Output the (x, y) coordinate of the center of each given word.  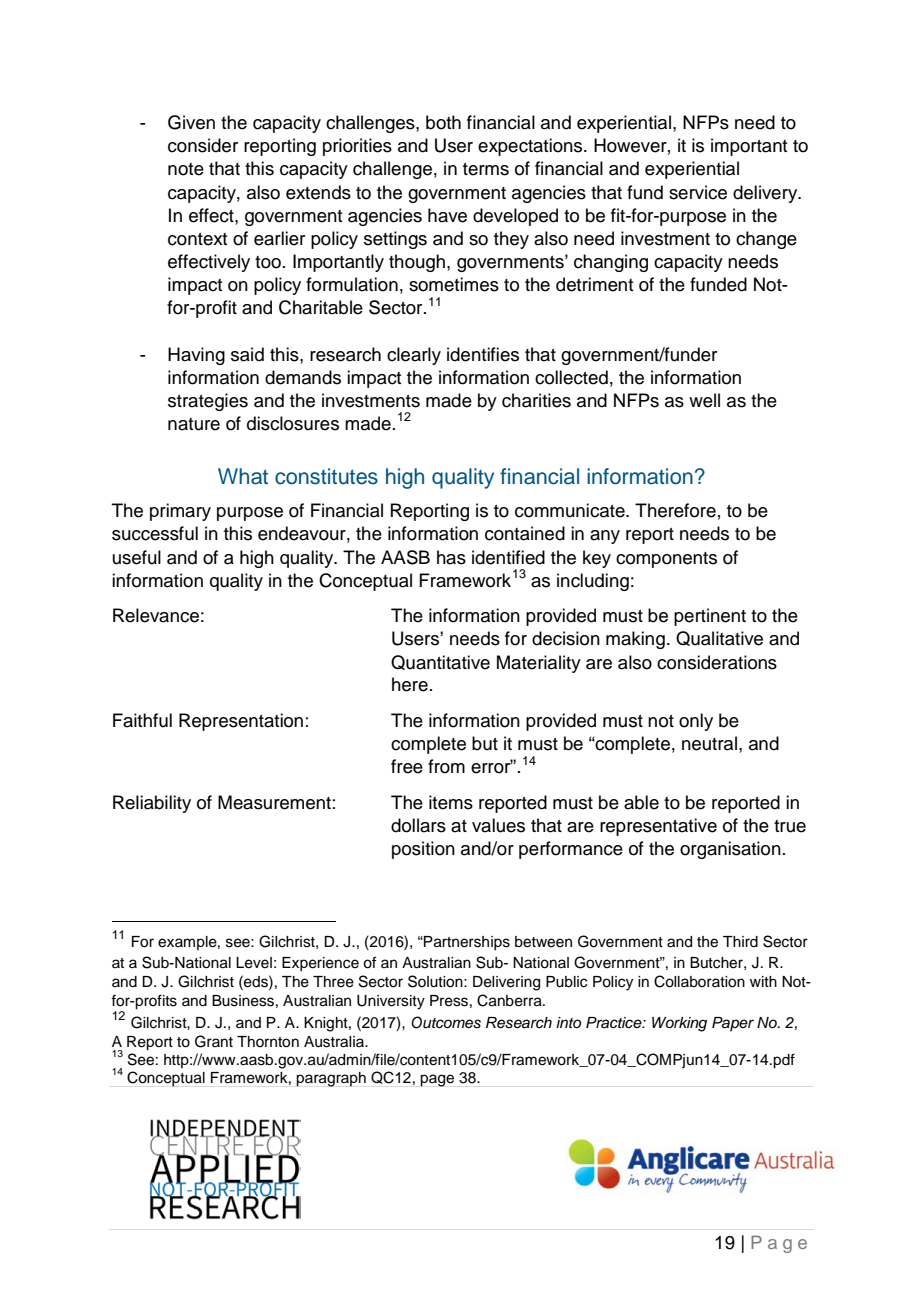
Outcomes (446, 1022)
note (186, 169)
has (451, 557)
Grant (214, 1041)
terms (486, 169)
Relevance (156, 615)
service (698, 192)
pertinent (710, 617)
